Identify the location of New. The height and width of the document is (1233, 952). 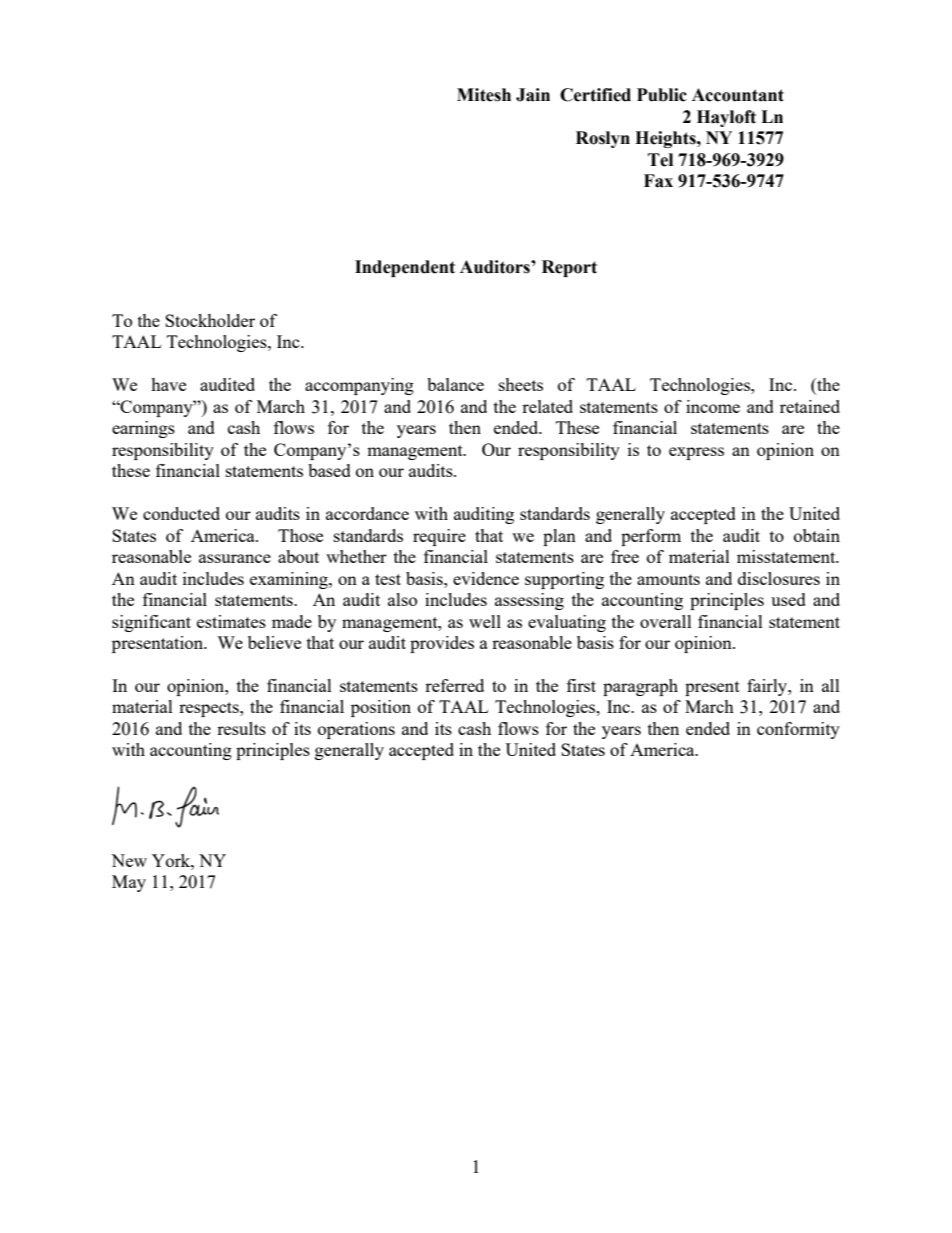
(129, 860).
